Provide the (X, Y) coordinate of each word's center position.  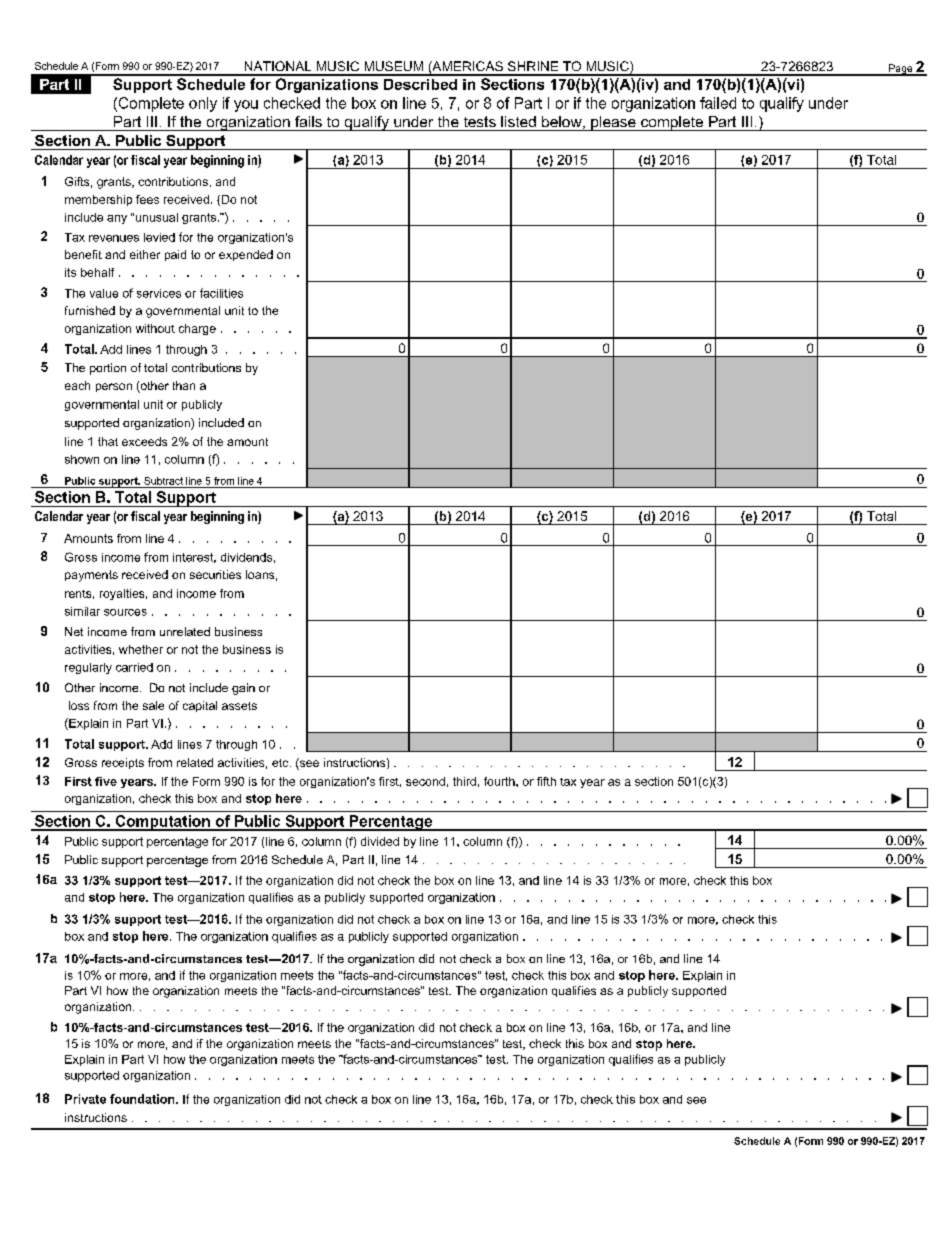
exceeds (144, 441)
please (613, 123)
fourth (500, 781)
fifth (546, 781)
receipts (123, 763)
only (203, 104)
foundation (143, 1099)
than (184, 385)
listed (518, 121)
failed (718, 103)
